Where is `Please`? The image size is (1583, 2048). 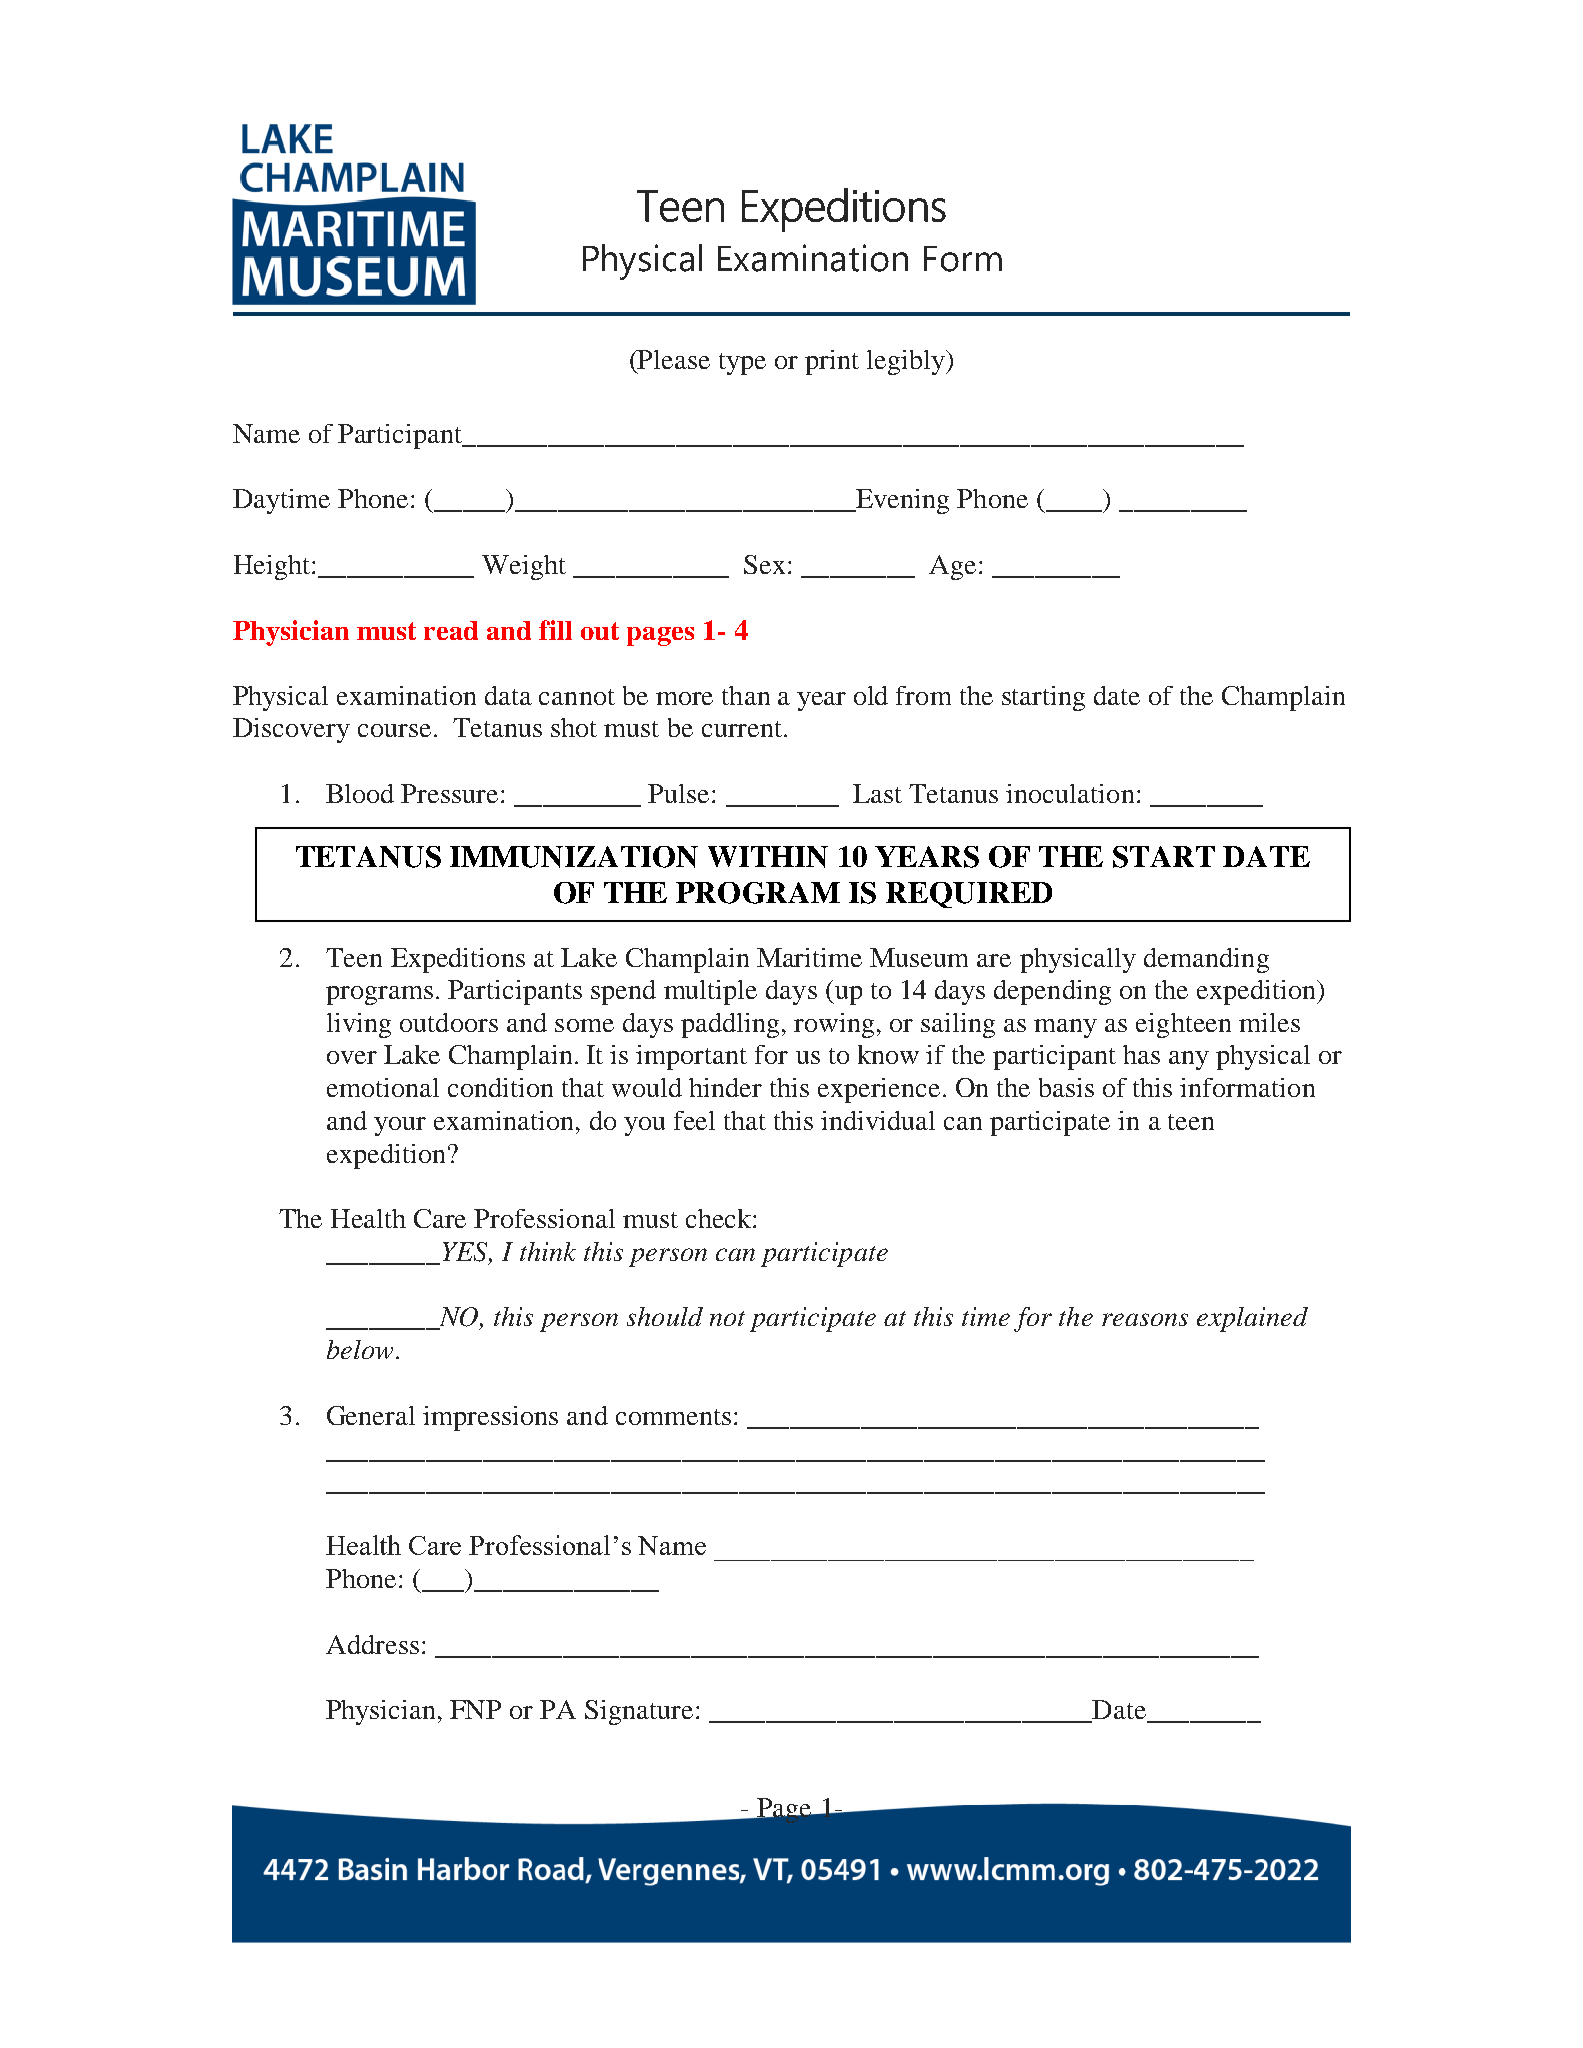 Please is located at coordinates (673, 359).
